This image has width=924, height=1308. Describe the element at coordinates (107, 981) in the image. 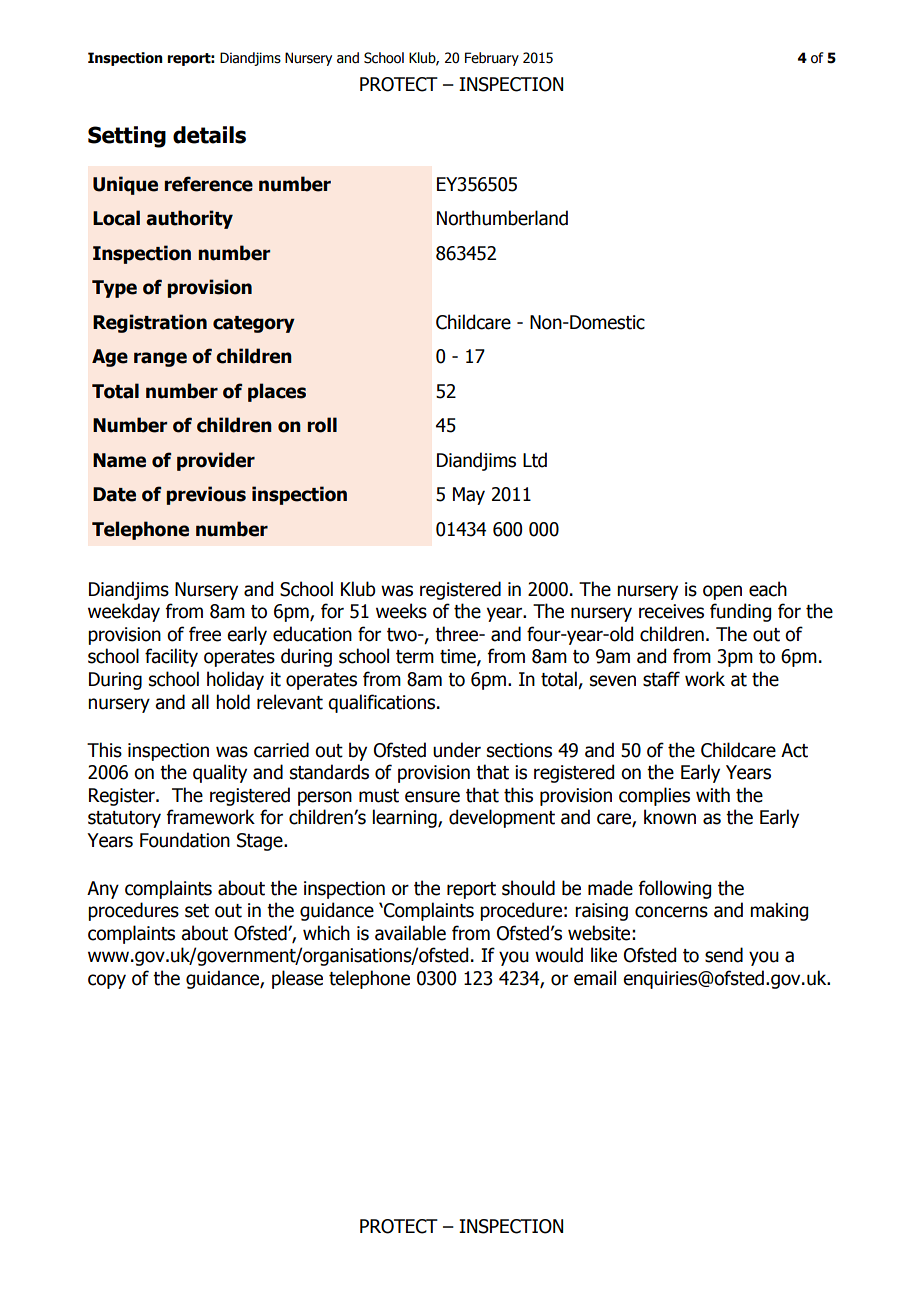

I see `copy` at that location.
